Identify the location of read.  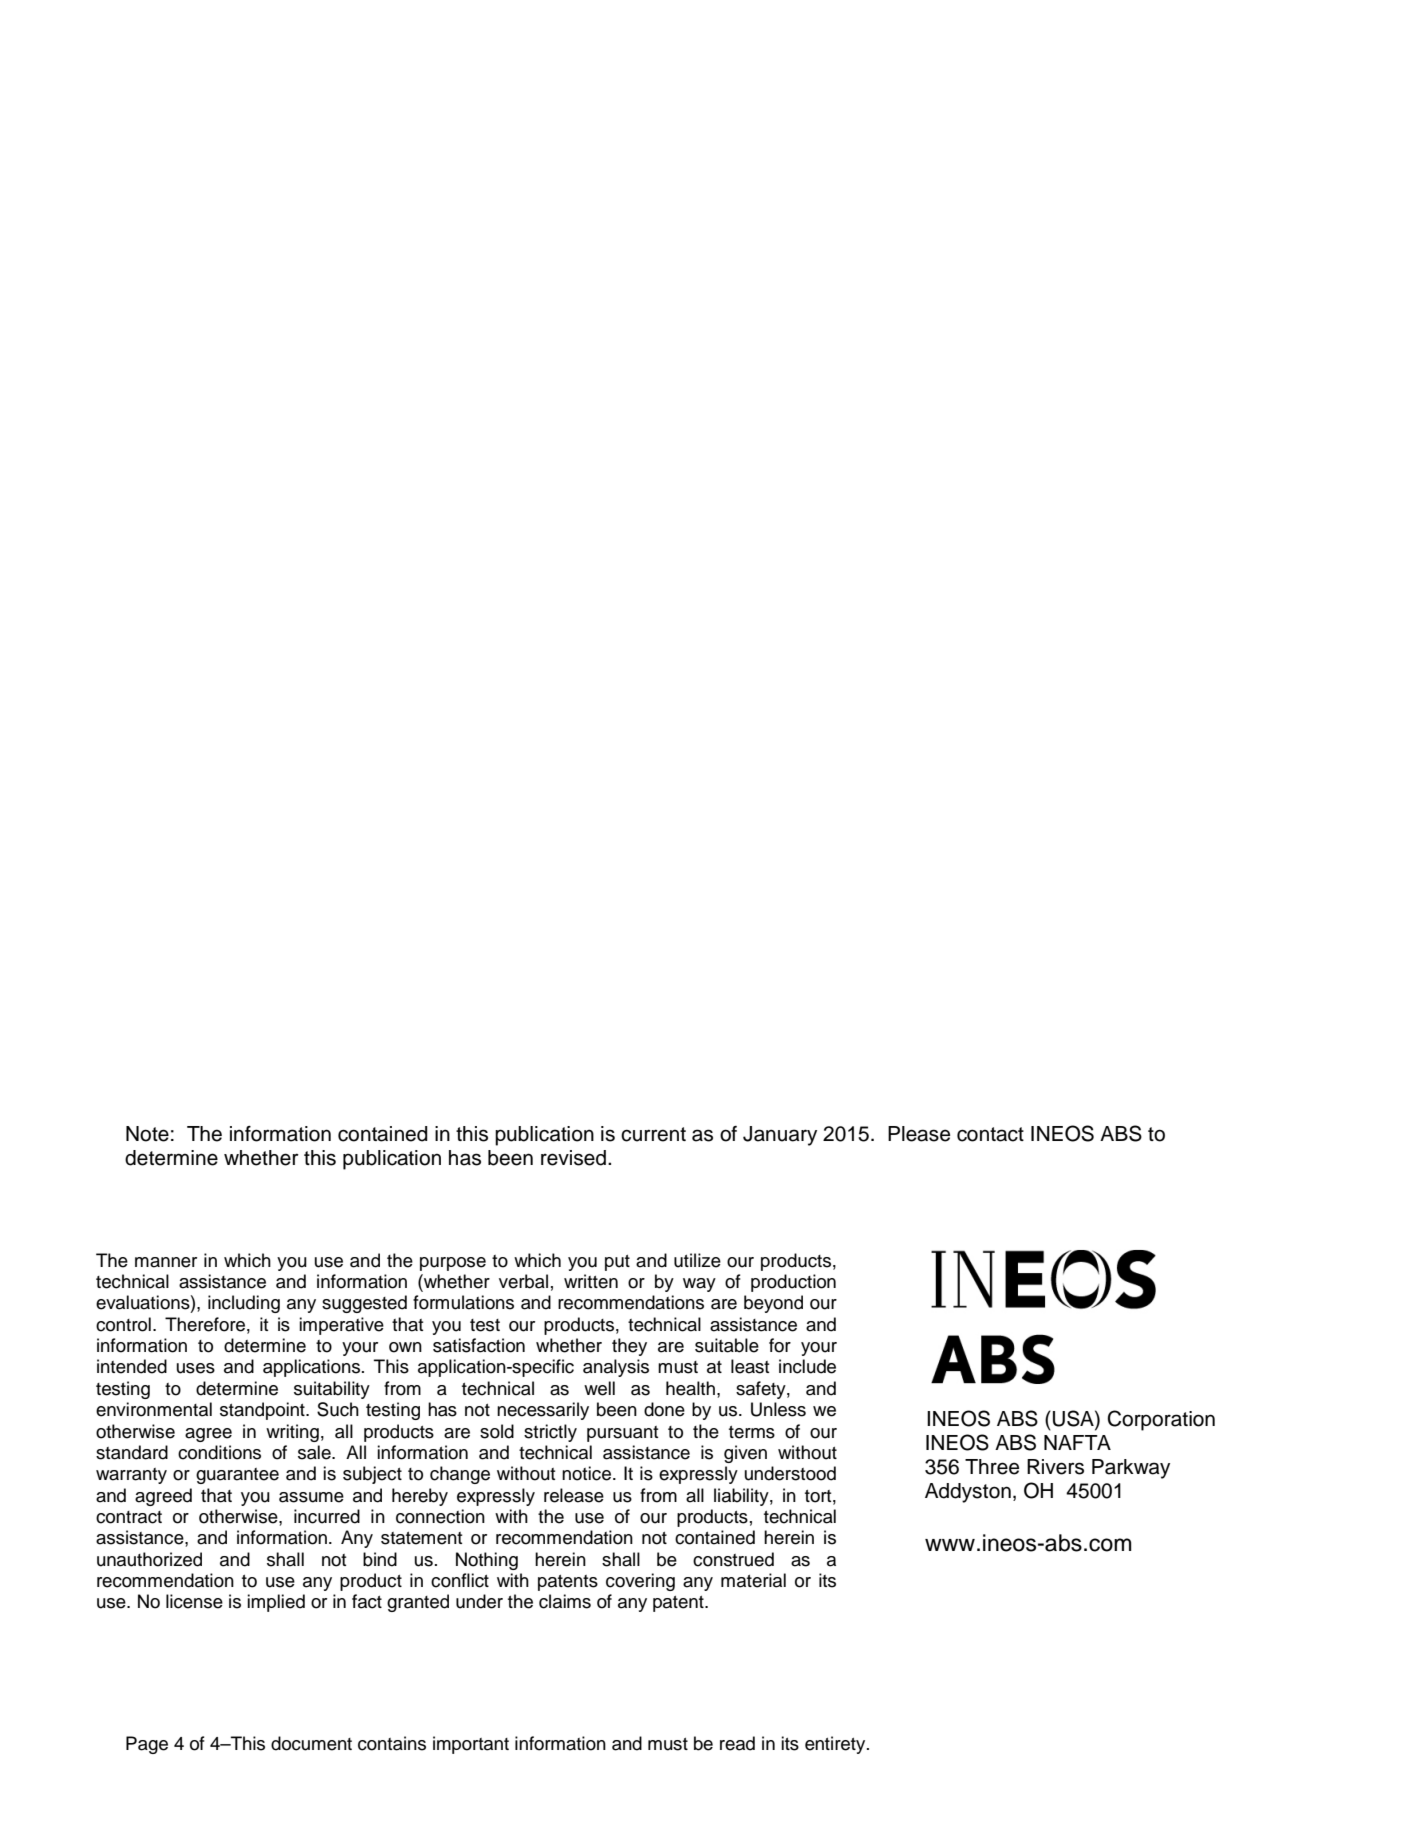
(737, 1743).
